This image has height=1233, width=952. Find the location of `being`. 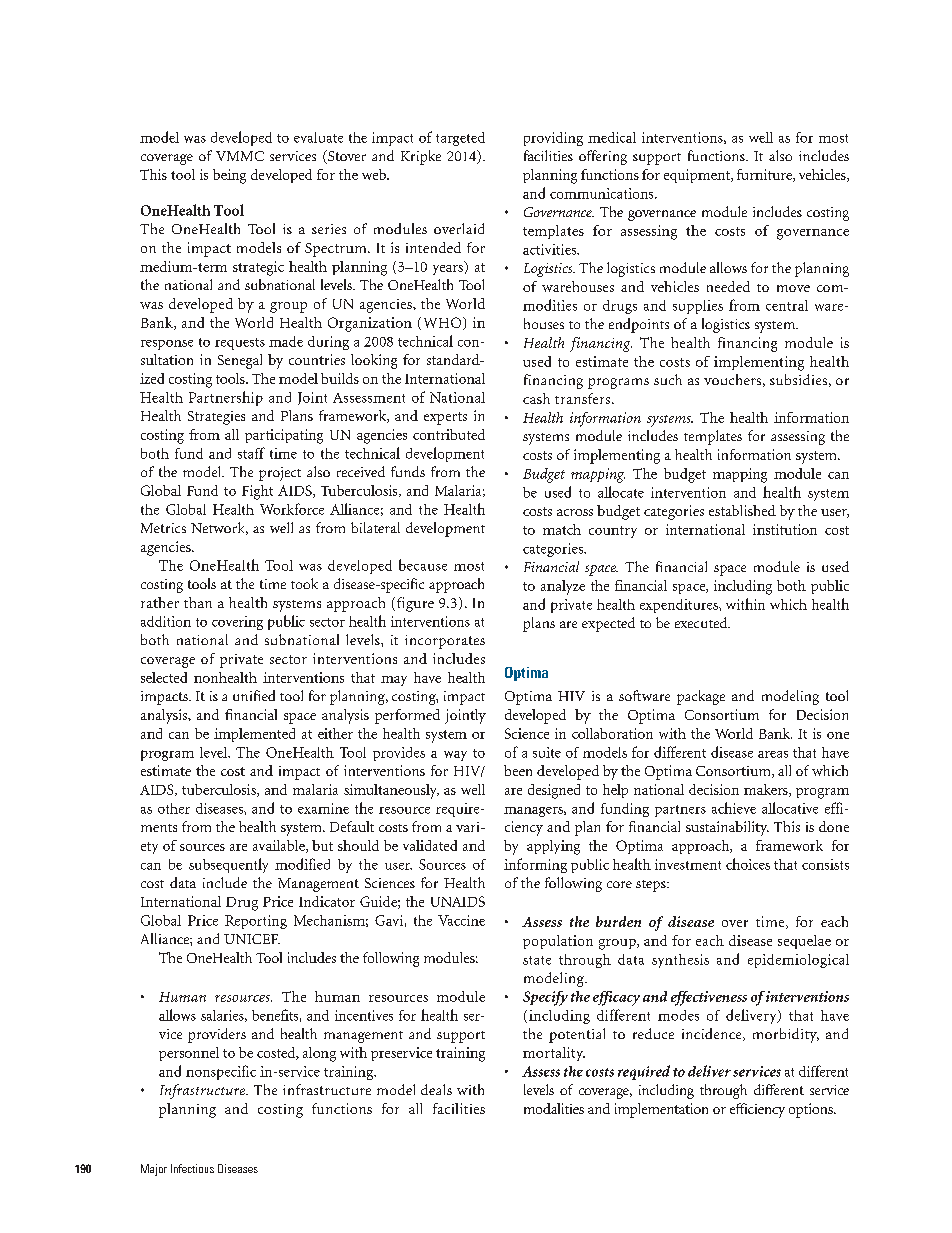

being is located at coordinates (229, 176).
